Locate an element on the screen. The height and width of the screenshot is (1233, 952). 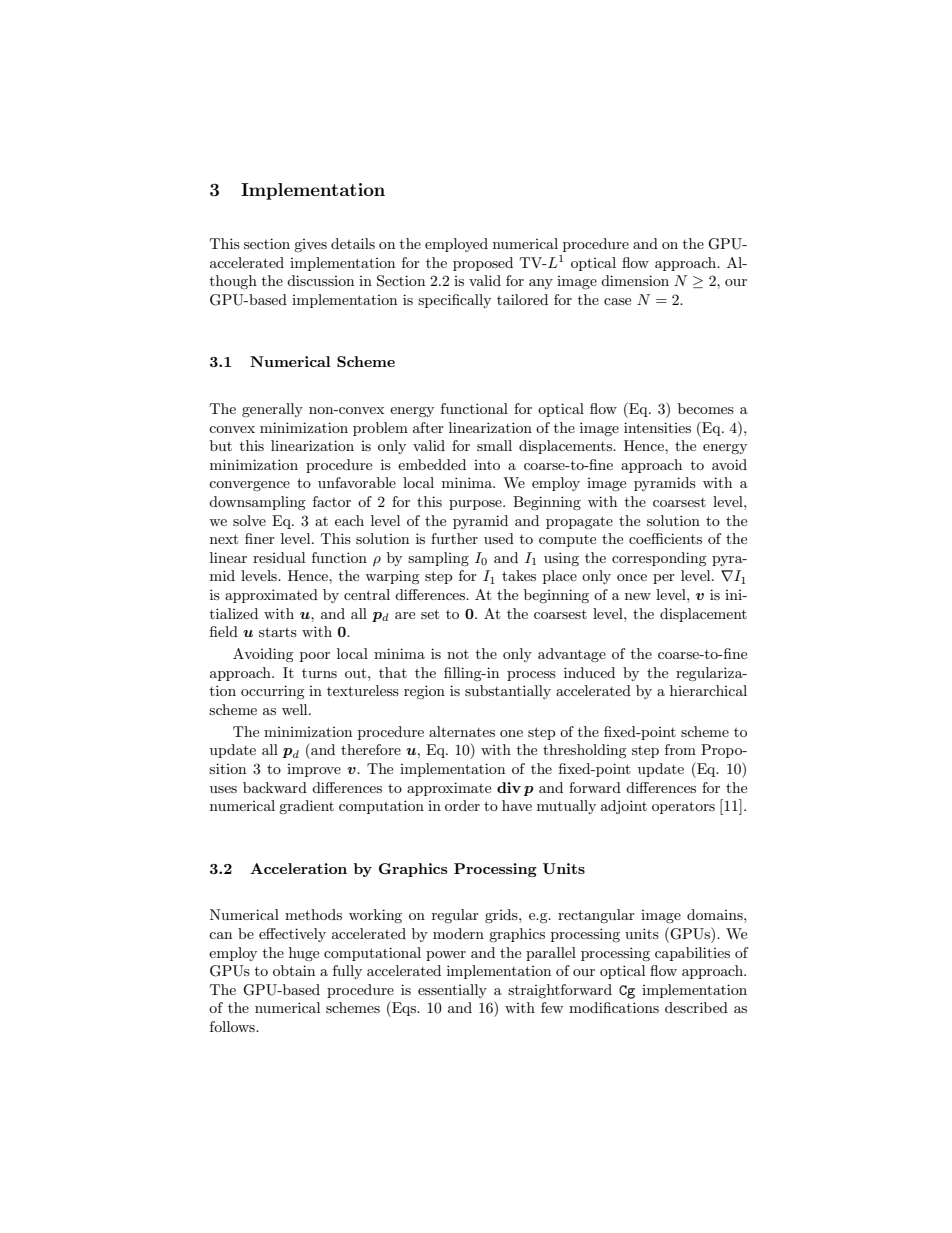
essentially is located at coordinates (452, 991).
